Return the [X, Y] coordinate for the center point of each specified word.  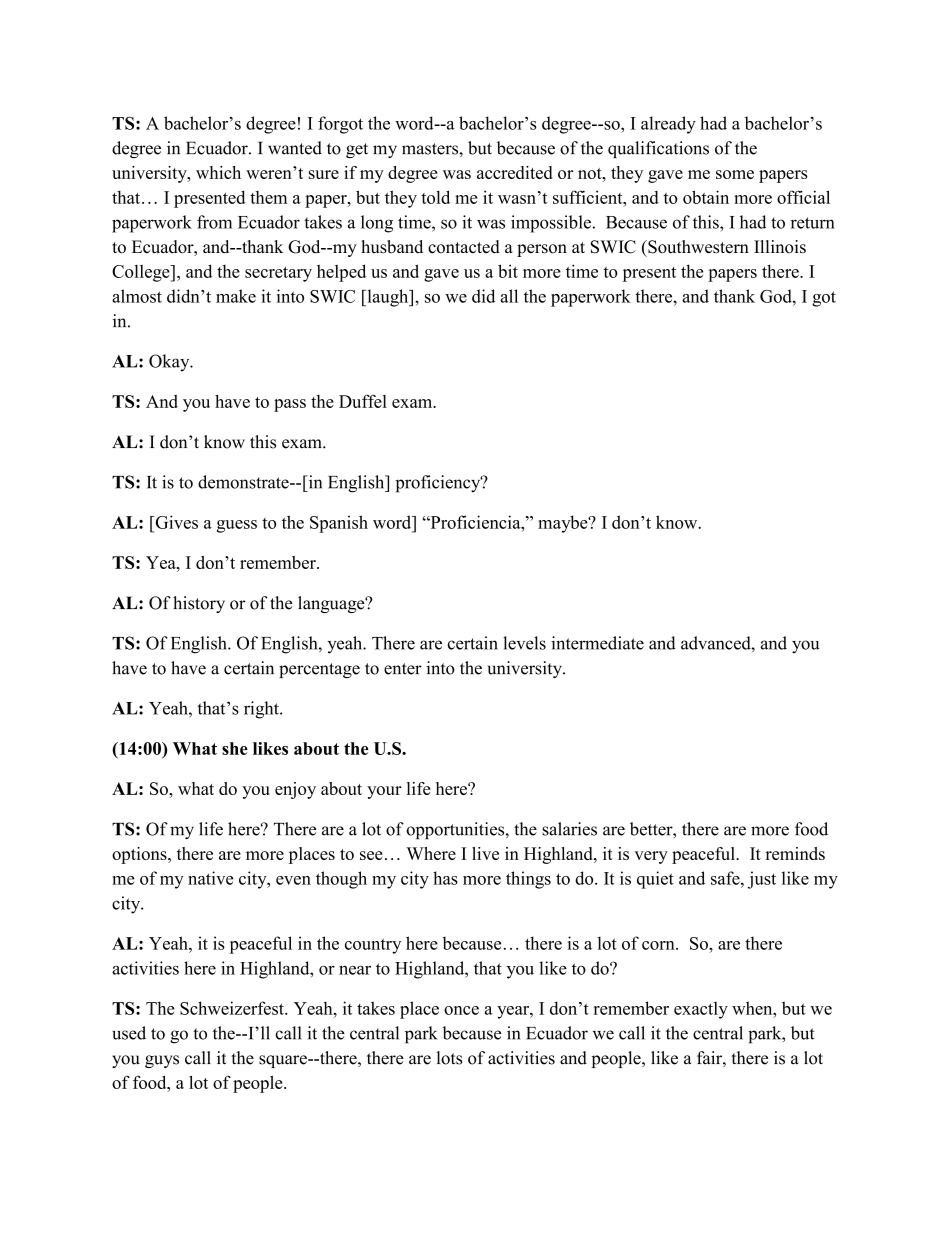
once [461, 1010]
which [218, 172]
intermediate [597, 643]
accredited [514, 172]
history [199, 604]
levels [524, 643]
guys [162, 1061]
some [735, 174]
